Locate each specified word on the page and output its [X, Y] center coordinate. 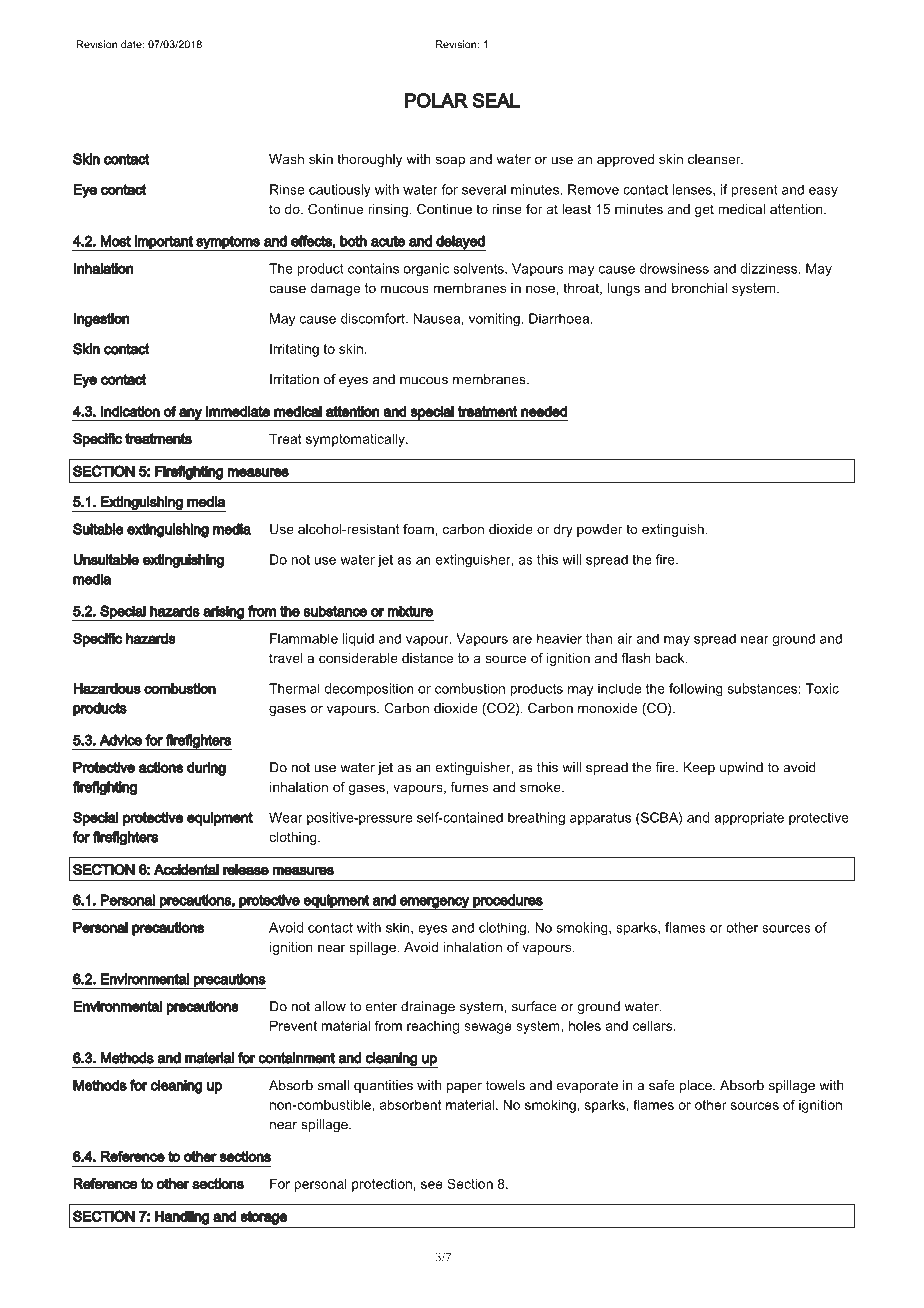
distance [427, 658]
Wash [286, 159]
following [696, 689]
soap [450, 161]
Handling [182, 1218]
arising [223, 613]
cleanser [715, 159]
